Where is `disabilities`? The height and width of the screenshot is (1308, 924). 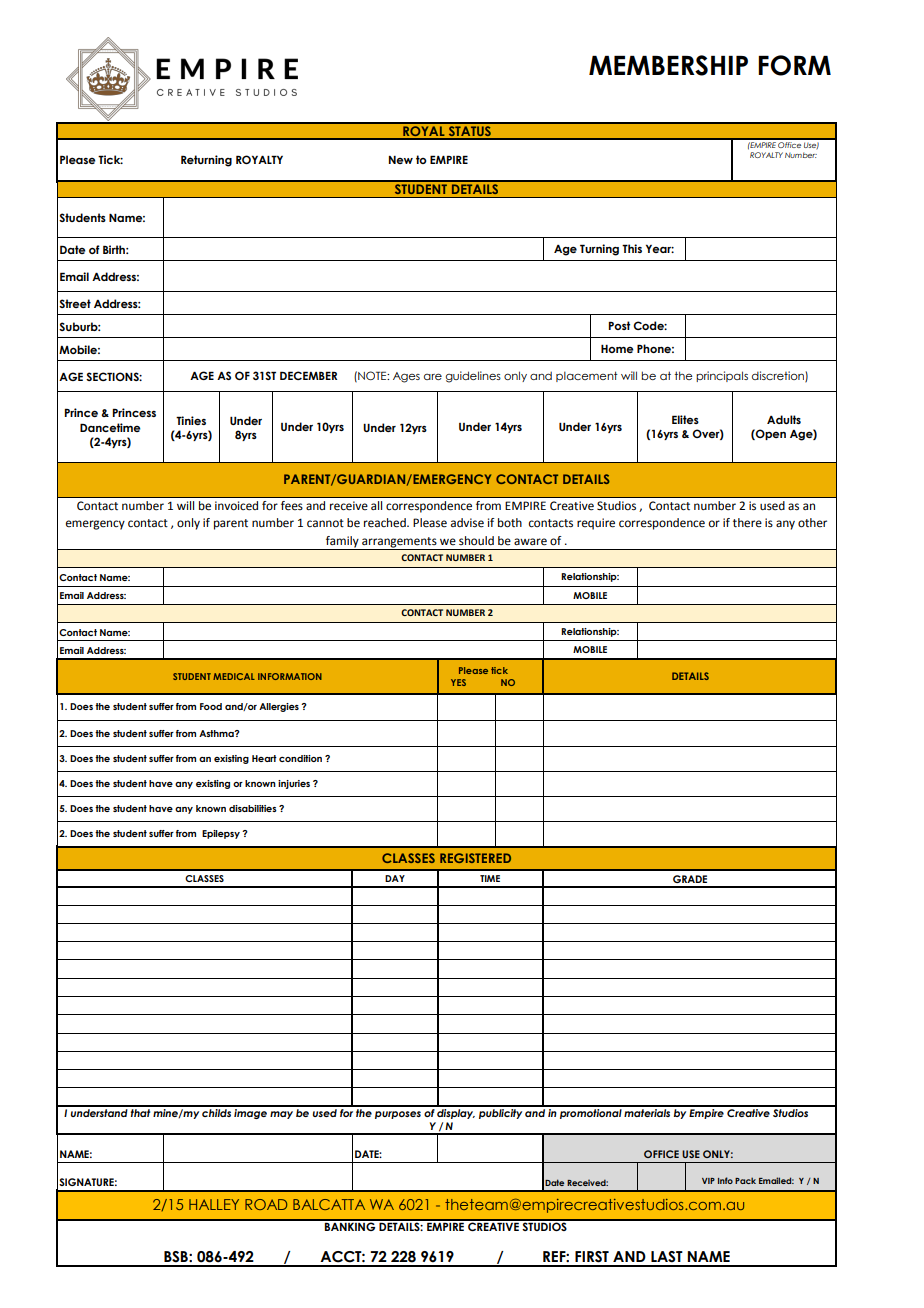 disabilities is located at coordinates (253, 808).
